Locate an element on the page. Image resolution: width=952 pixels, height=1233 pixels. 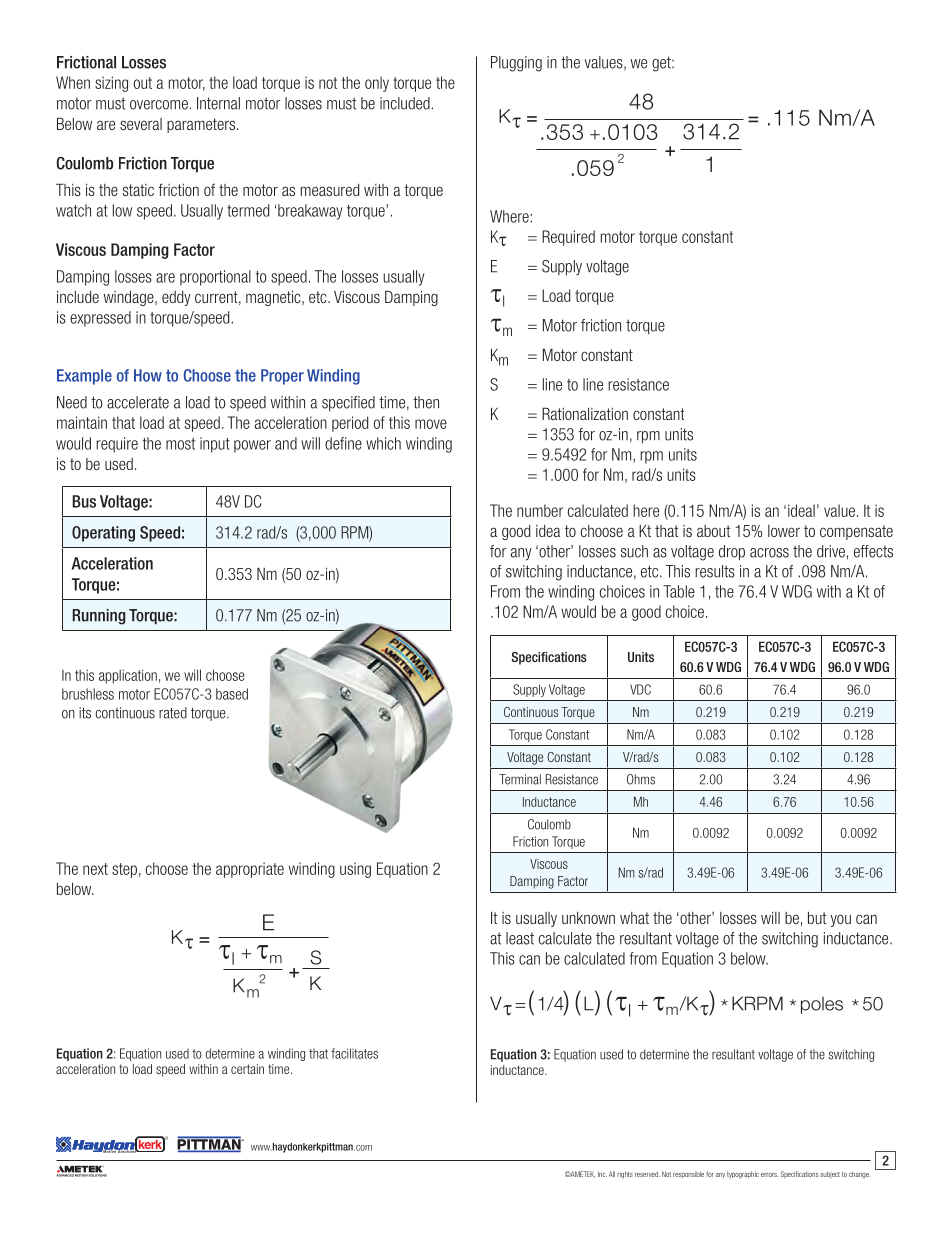
number is located at coordinates (540, 510).
